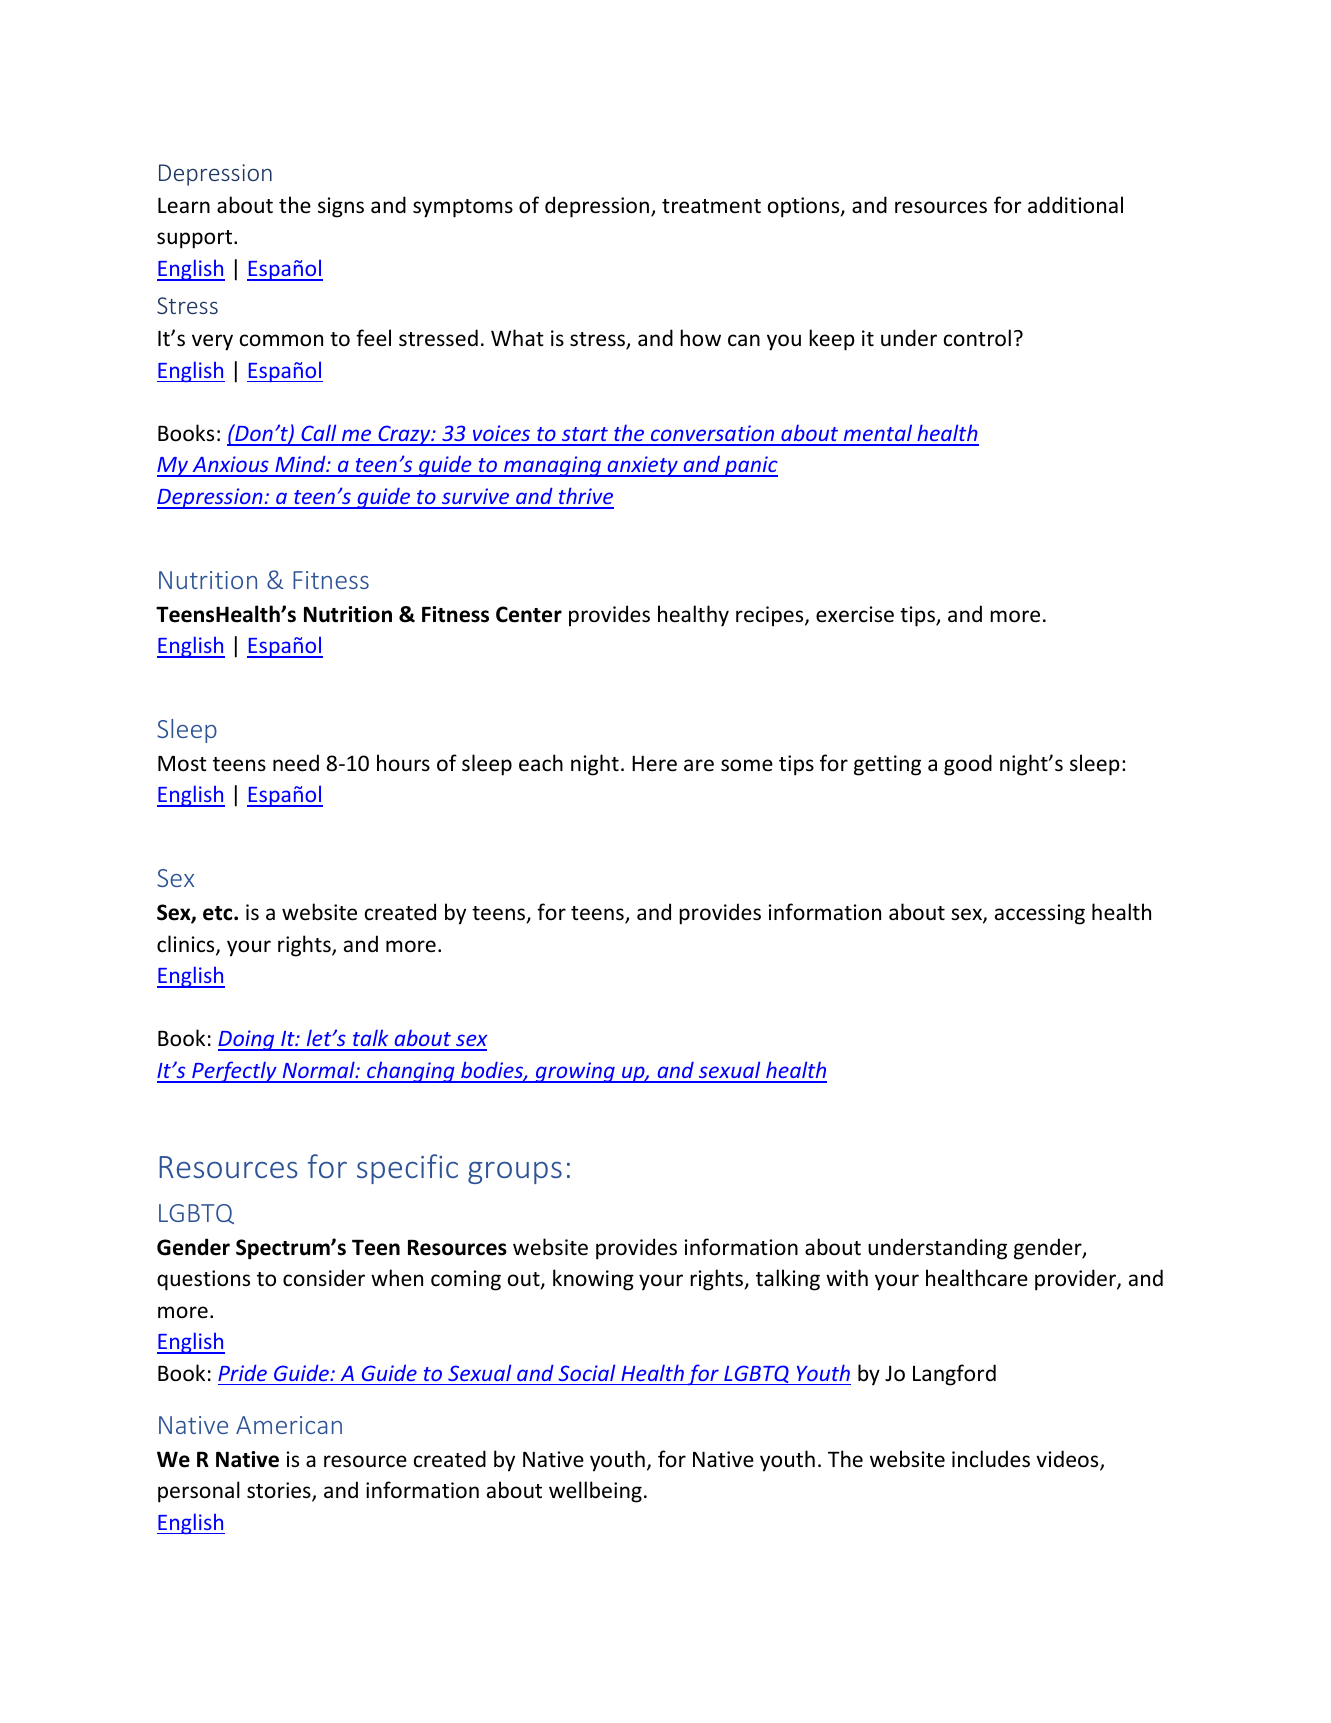 The height and width of the image is (1723, 1331). I want to click on treatment, so click(711, 206).
